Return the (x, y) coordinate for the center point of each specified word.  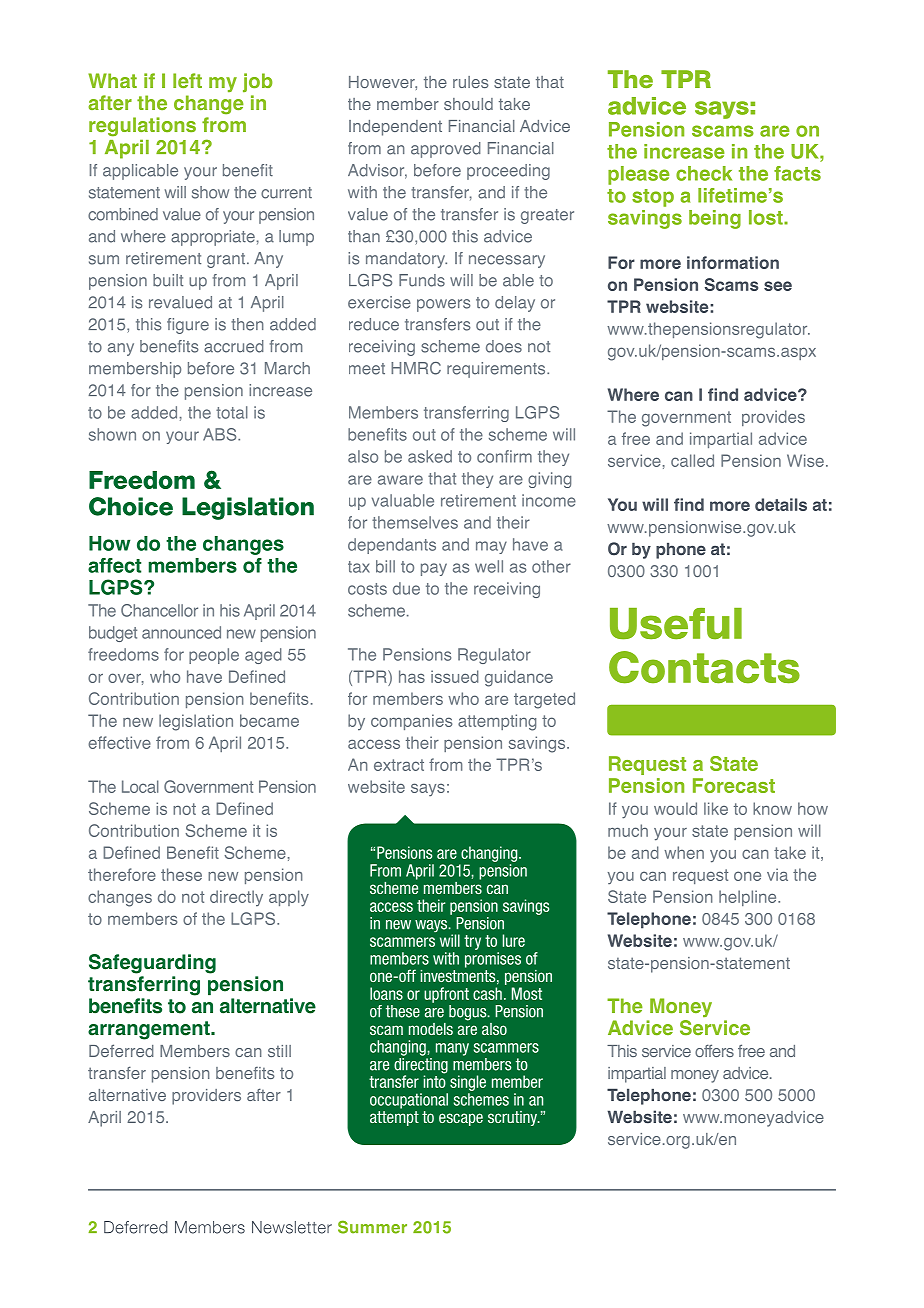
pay (434, 569)
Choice (131, 506)
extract (399, 765)
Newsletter (292, 1227)
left (187, 80)
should (468, 104)
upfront (446, 995)
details (781, 504)
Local (140, 786)
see (778, 286)
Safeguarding (152, 964)
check (704, 173)
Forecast (734, 785)
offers (714, 1050)
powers (444, 305)
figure (188, 326)
